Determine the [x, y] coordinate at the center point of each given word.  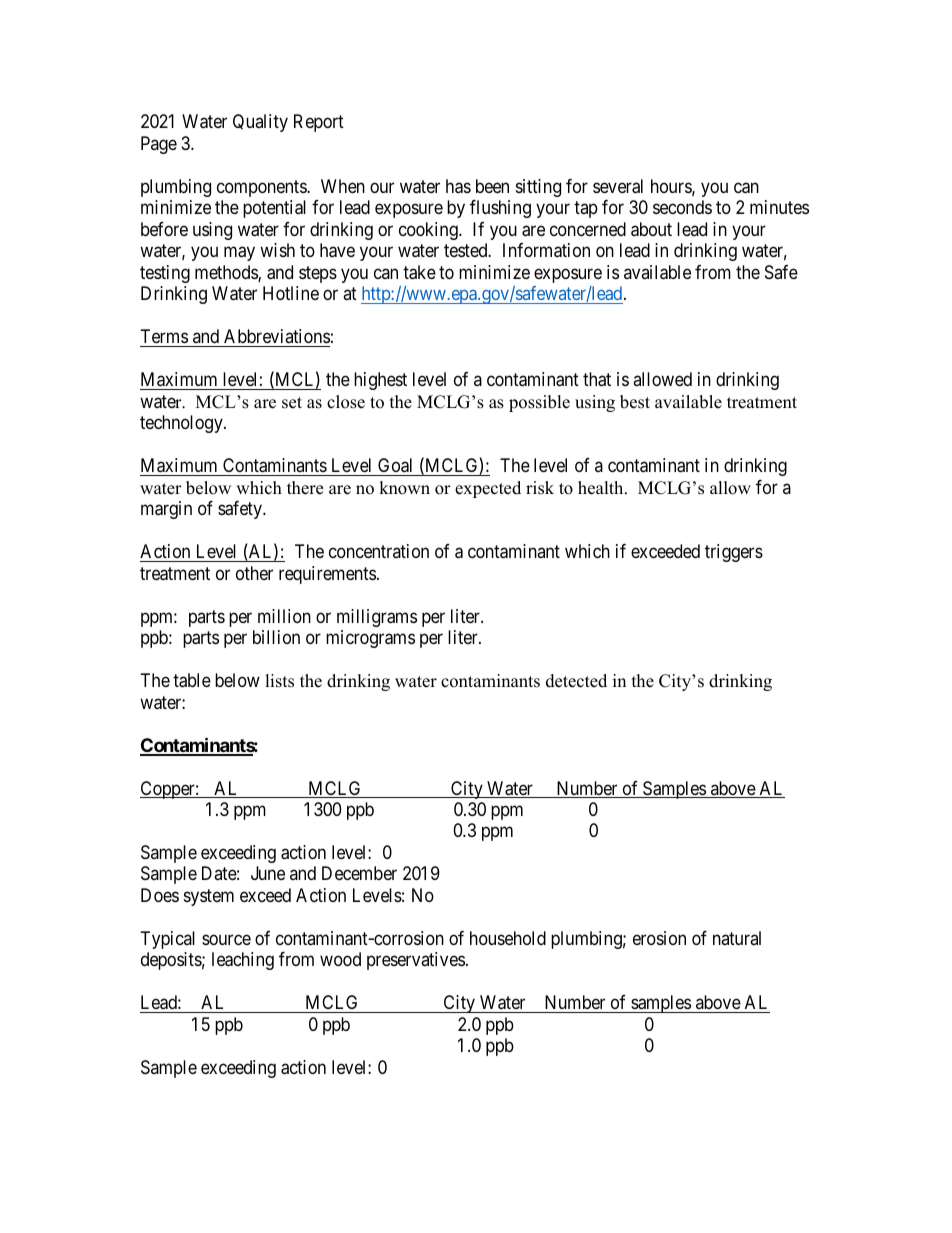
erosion [659, 938]
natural [737, 938]
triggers [734, 553]
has [458, 186]
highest [380, 381]
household [508, 938]
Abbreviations [277, 336]
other [254, 573]
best [635, 402]
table [192, 680]
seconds [682, 207]
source [226, 939]
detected [576, 681]
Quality [260, 123]
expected [488, 489]
